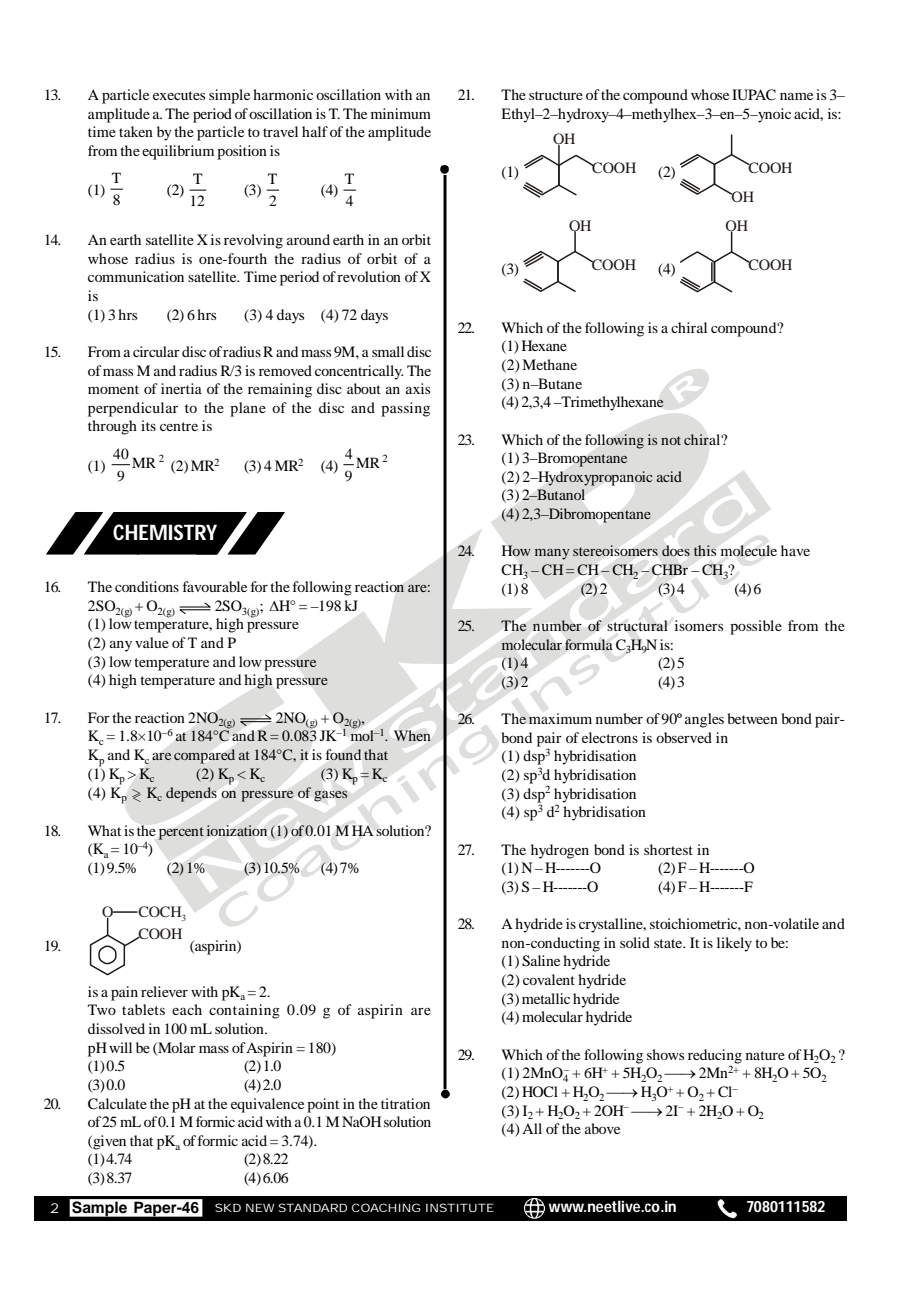  Describe the element at coordinates (684, 737) in the image. I see `observed` at that location.
